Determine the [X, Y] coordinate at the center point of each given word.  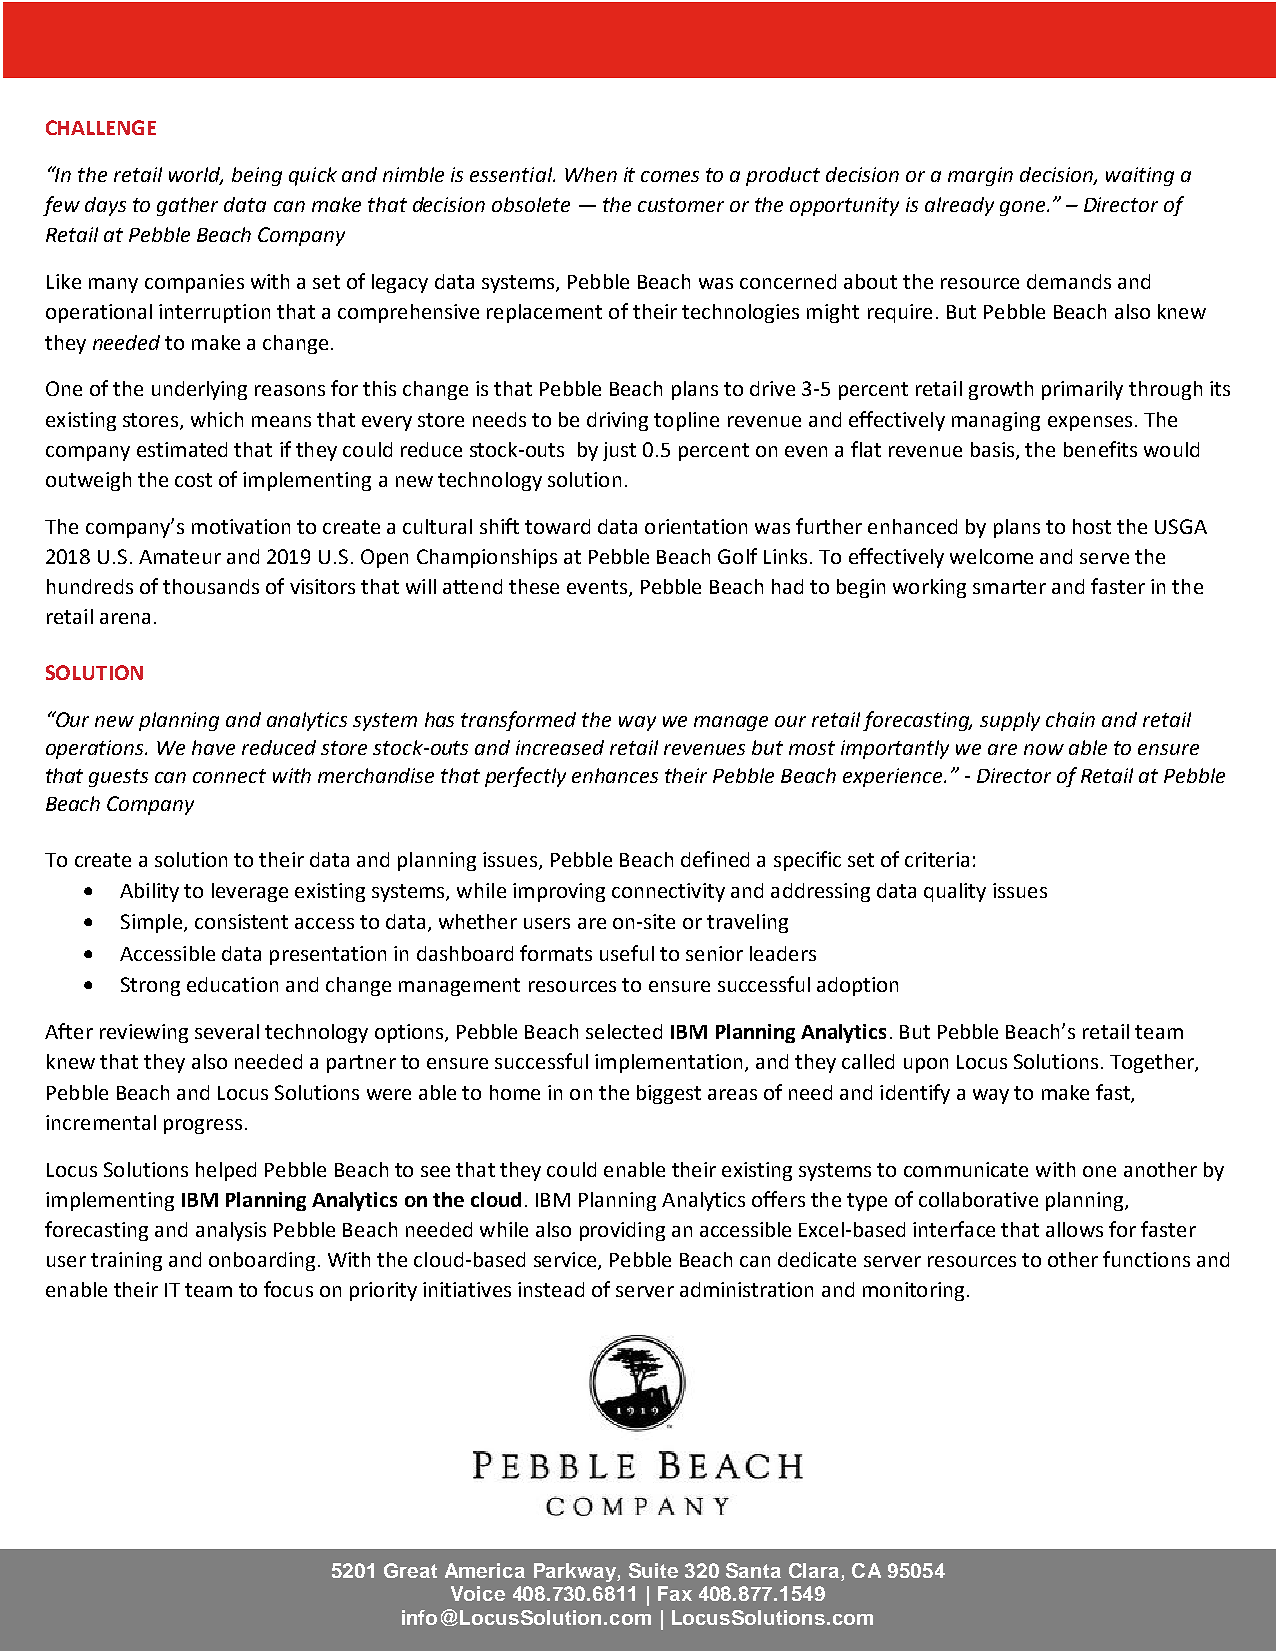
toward [557, 526]
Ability [149, 892]
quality [955, 892]
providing [622, 1231]
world [196, 175]
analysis [231, 1231]
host [1092, 526]
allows [1074, 1229]
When [591, 174]
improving [559, 892]
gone [1022, 208]
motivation [241, 526]
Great [410, 1570]
